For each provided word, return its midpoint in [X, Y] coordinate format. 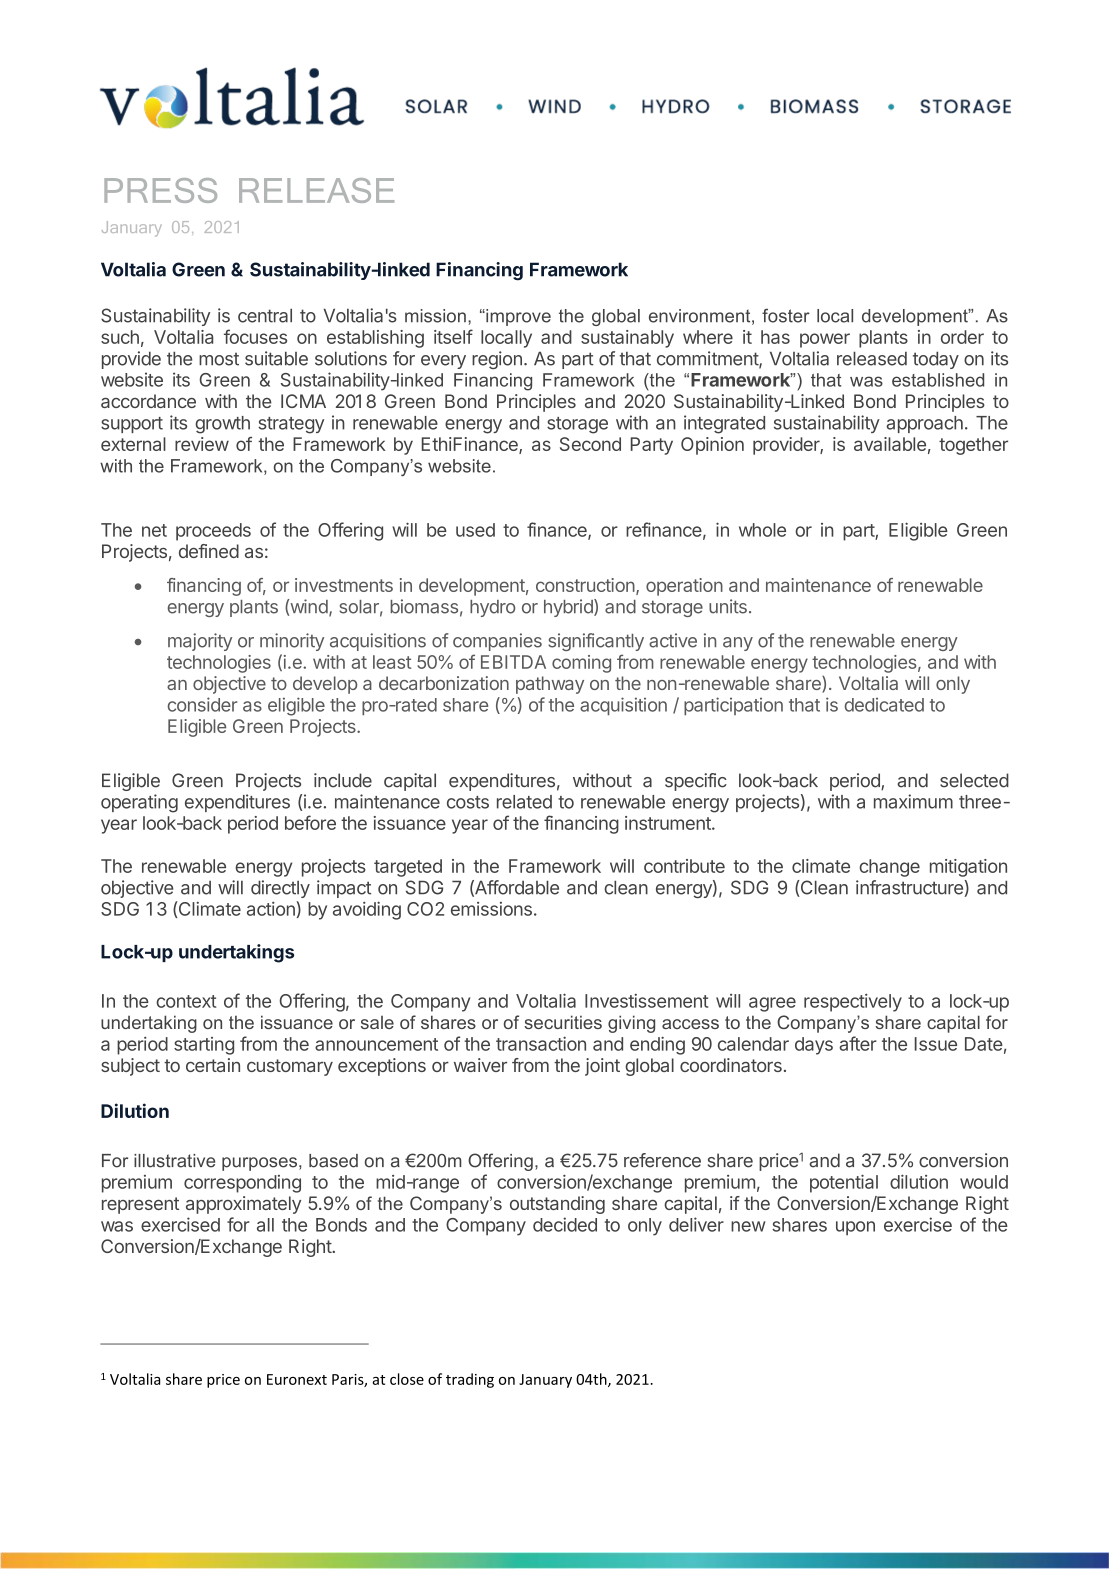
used [475, 530]
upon [855, 1228]
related [524, 802]
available [890, 444]
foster [786, 316]
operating [139, 803]
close [407, 1379]
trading [470, 1380]
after [858, 1043]
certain [213, 1065]
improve [517, 317]
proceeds [213, 532]
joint [602, 1067]
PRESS [160, 190]
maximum [913, 801]
